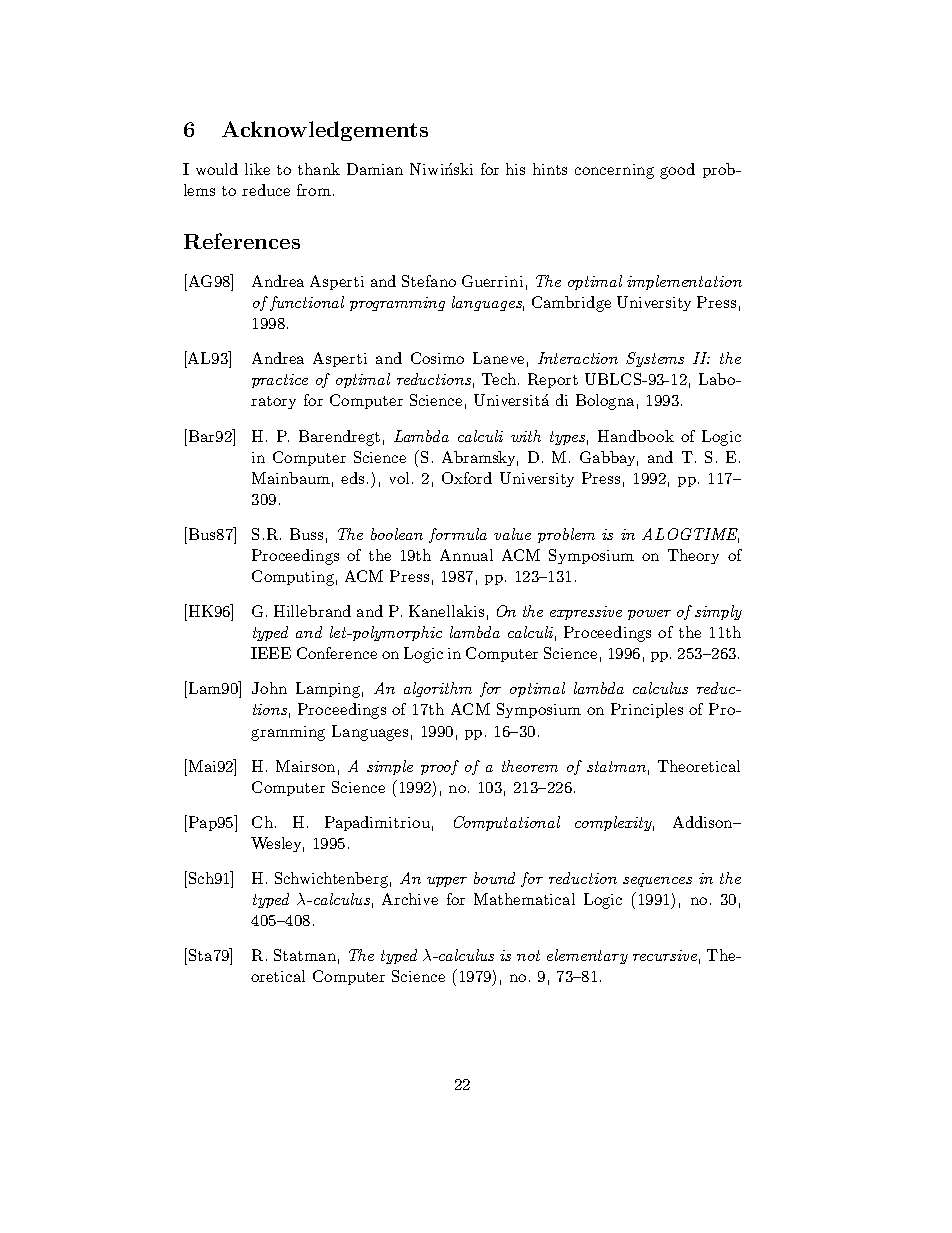  I want to click on upper, so click(447, 882).
